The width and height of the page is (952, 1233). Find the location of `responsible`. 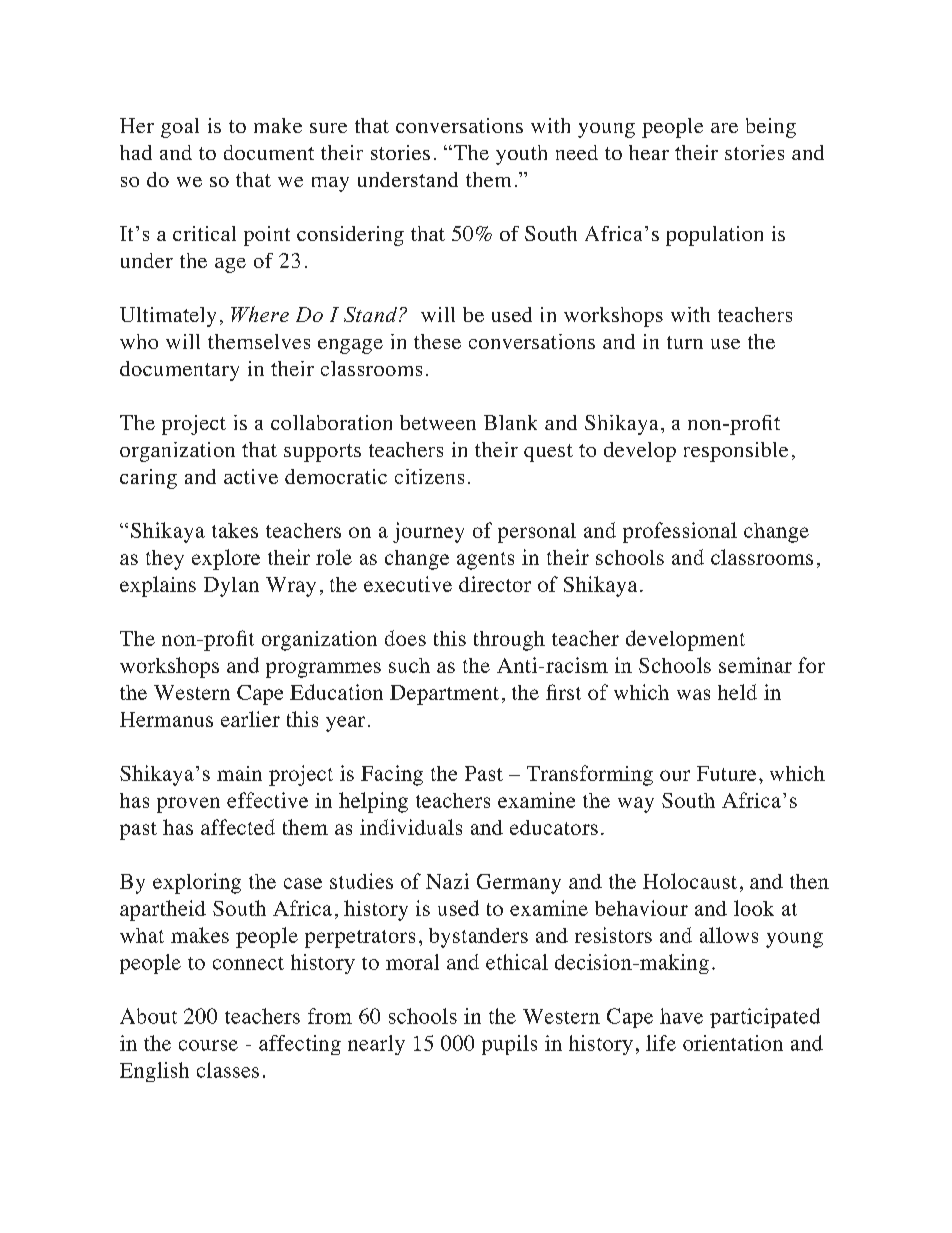

responsible is located at coordinates (736, 452).
